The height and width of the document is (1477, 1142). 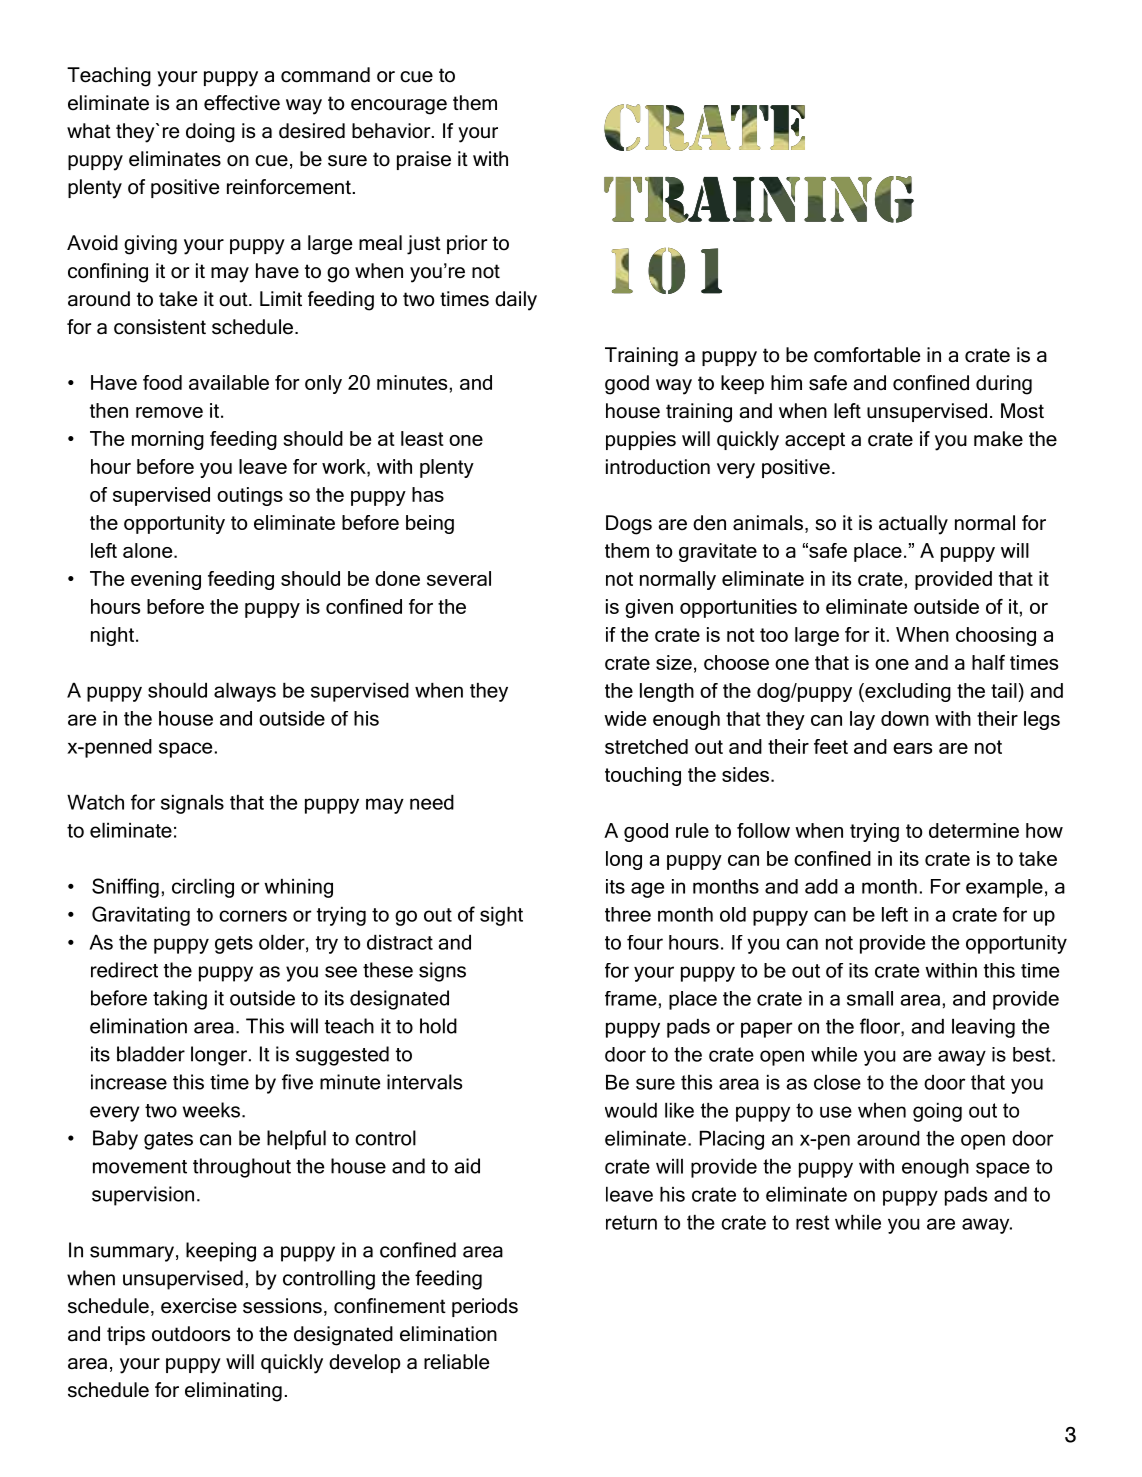 I want to click on comfortable, so click(x=867, y=355).
